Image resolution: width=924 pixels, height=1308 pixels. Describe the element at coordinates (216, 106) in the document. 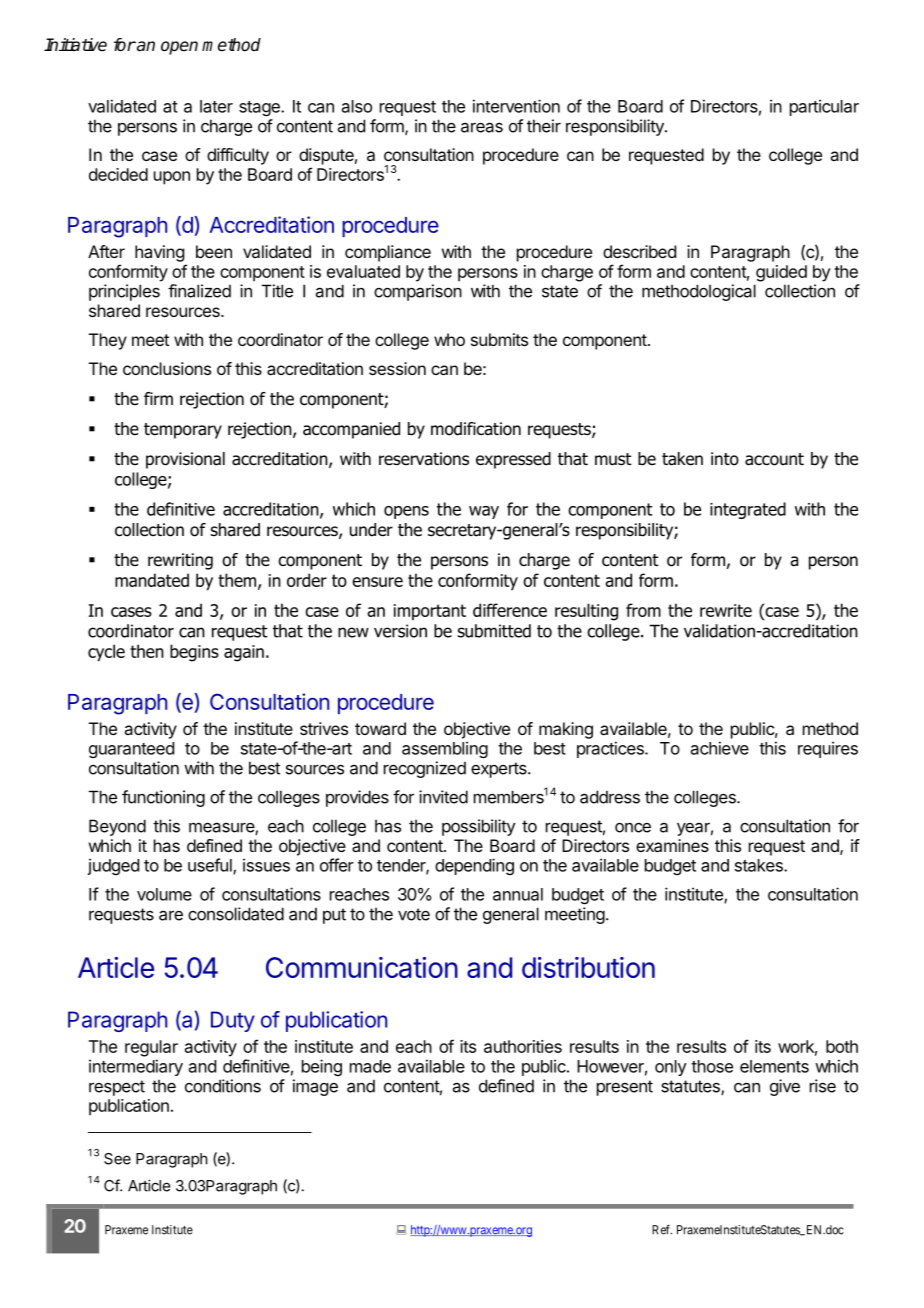

I see `later` at that location.
